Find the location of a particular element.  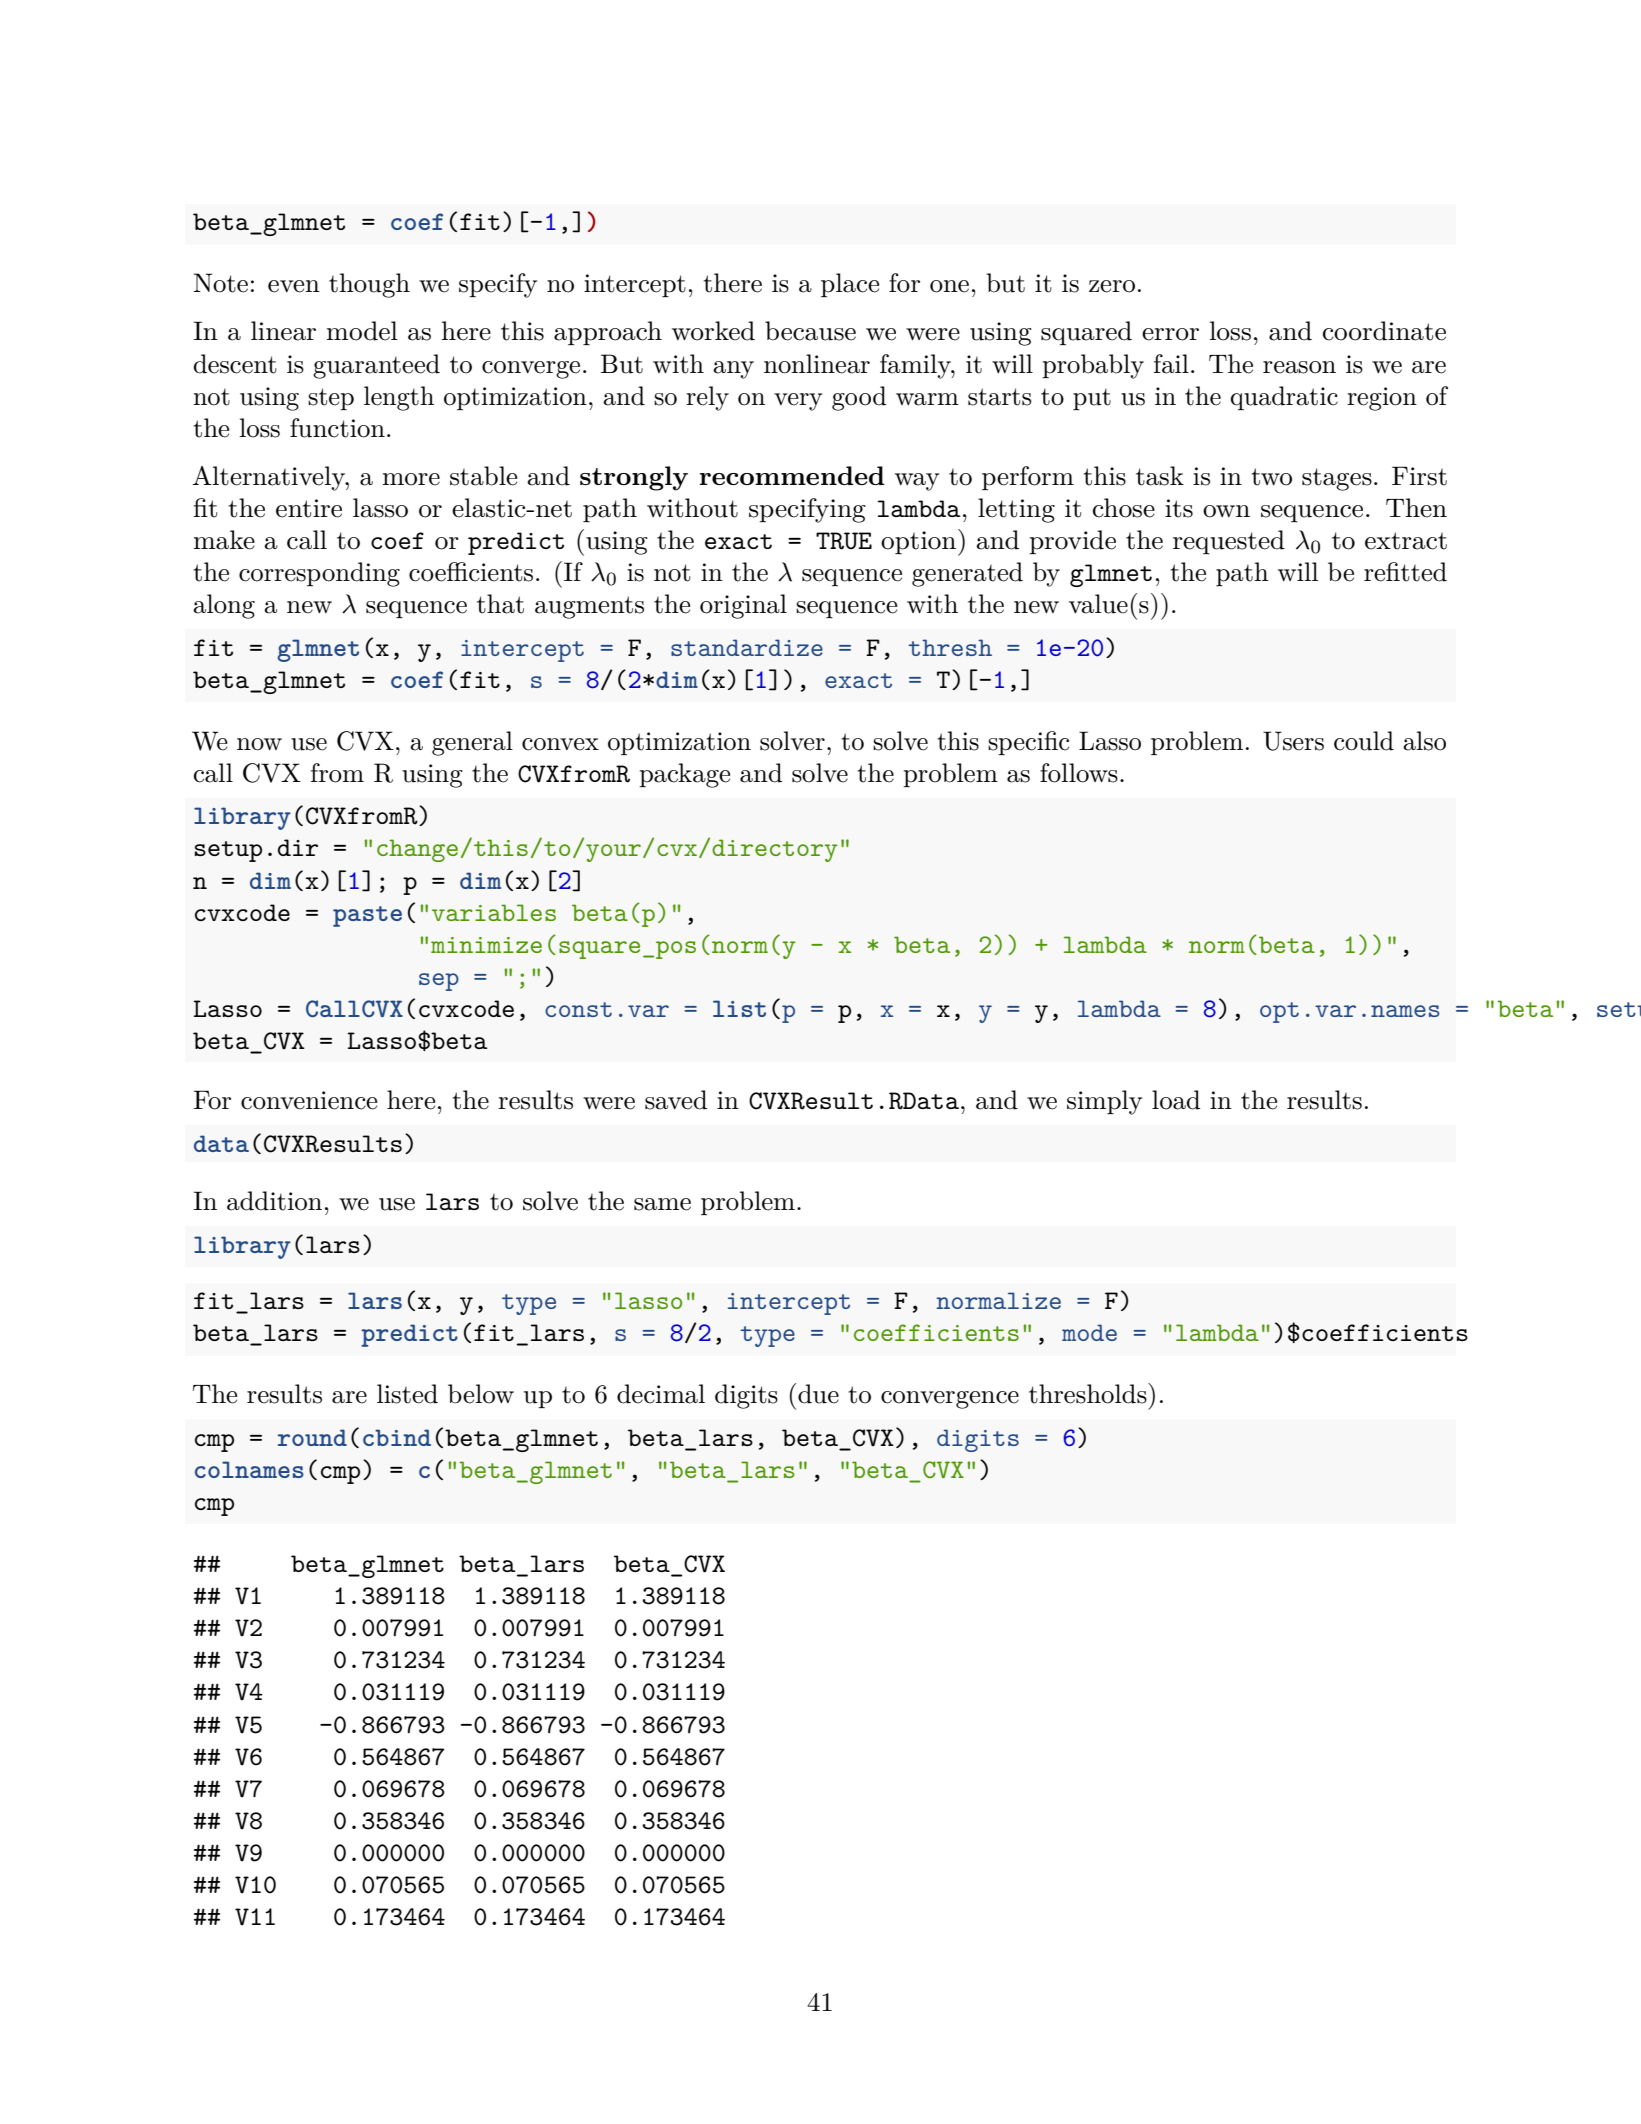

Users is located at coordinates (1293, 741).
